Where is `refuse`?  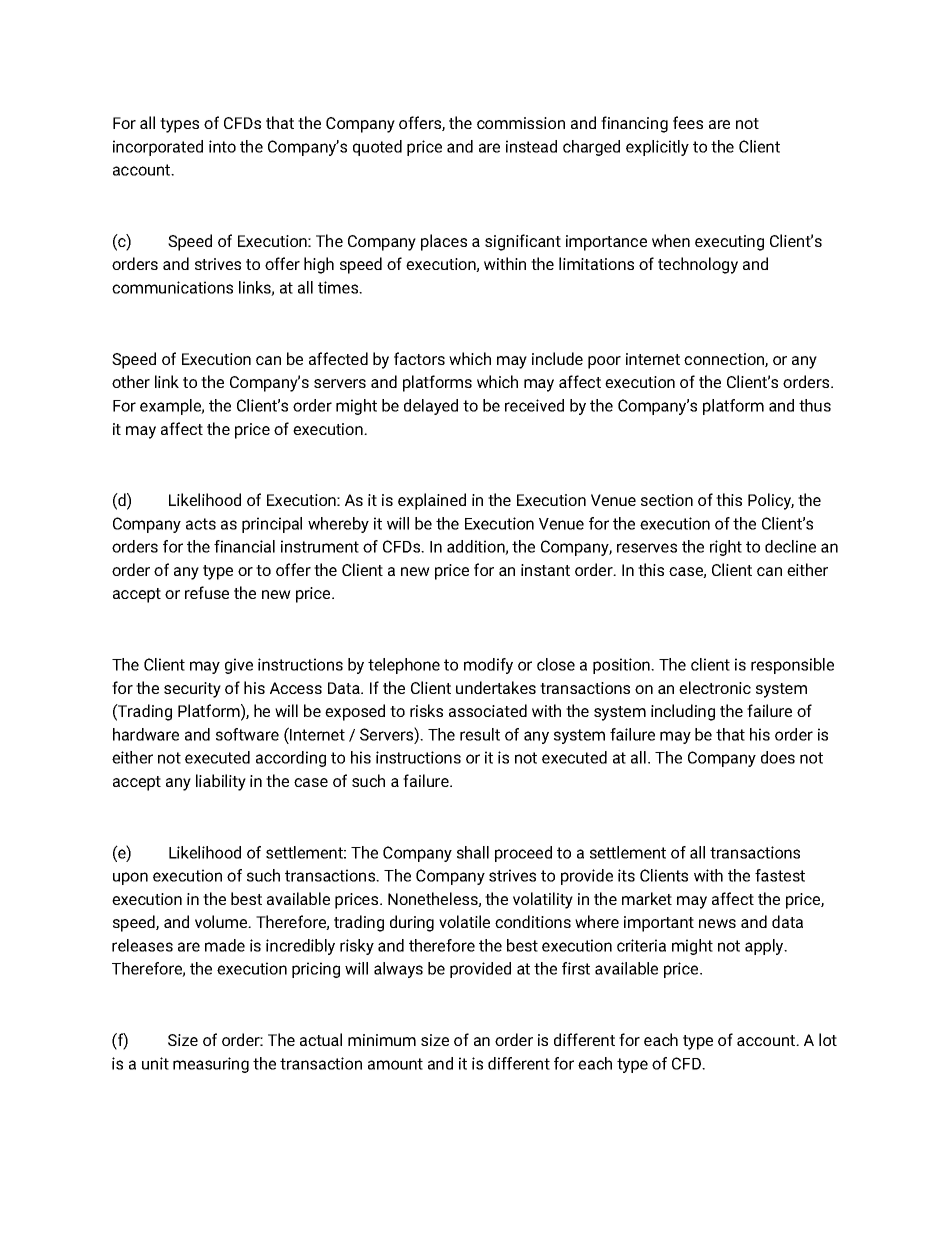 refuse is located at coordinates (207, 592).
